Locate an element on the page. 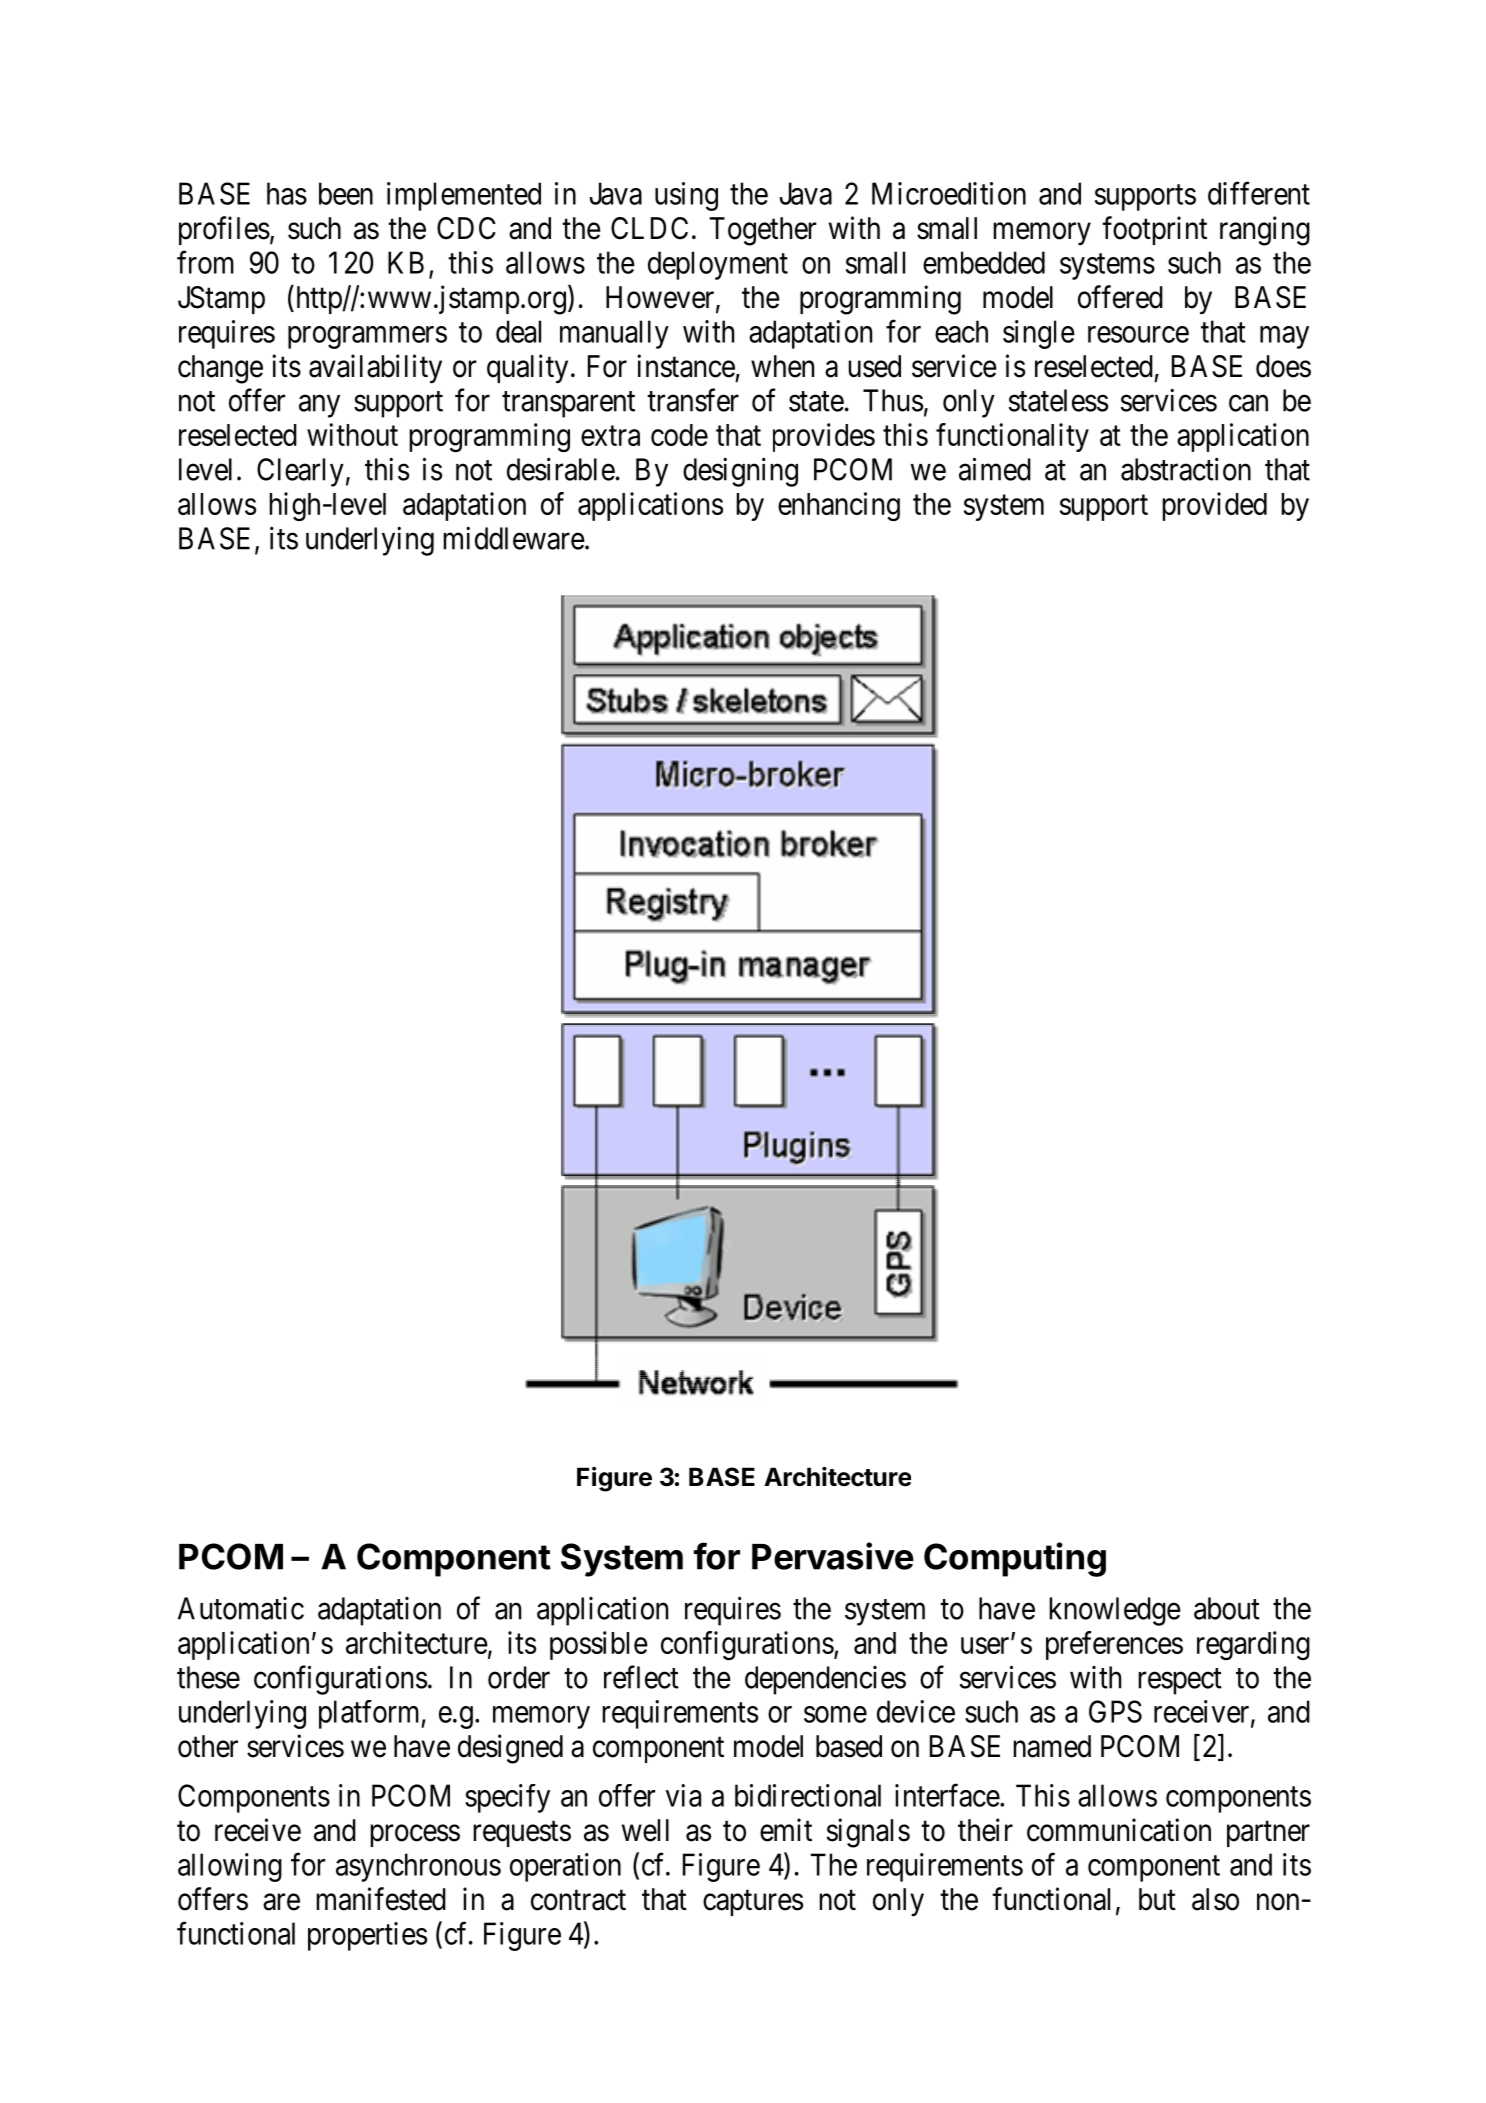 This image has height=2103, width=1486. Pervasive is located at coordinates (833, 1556).
